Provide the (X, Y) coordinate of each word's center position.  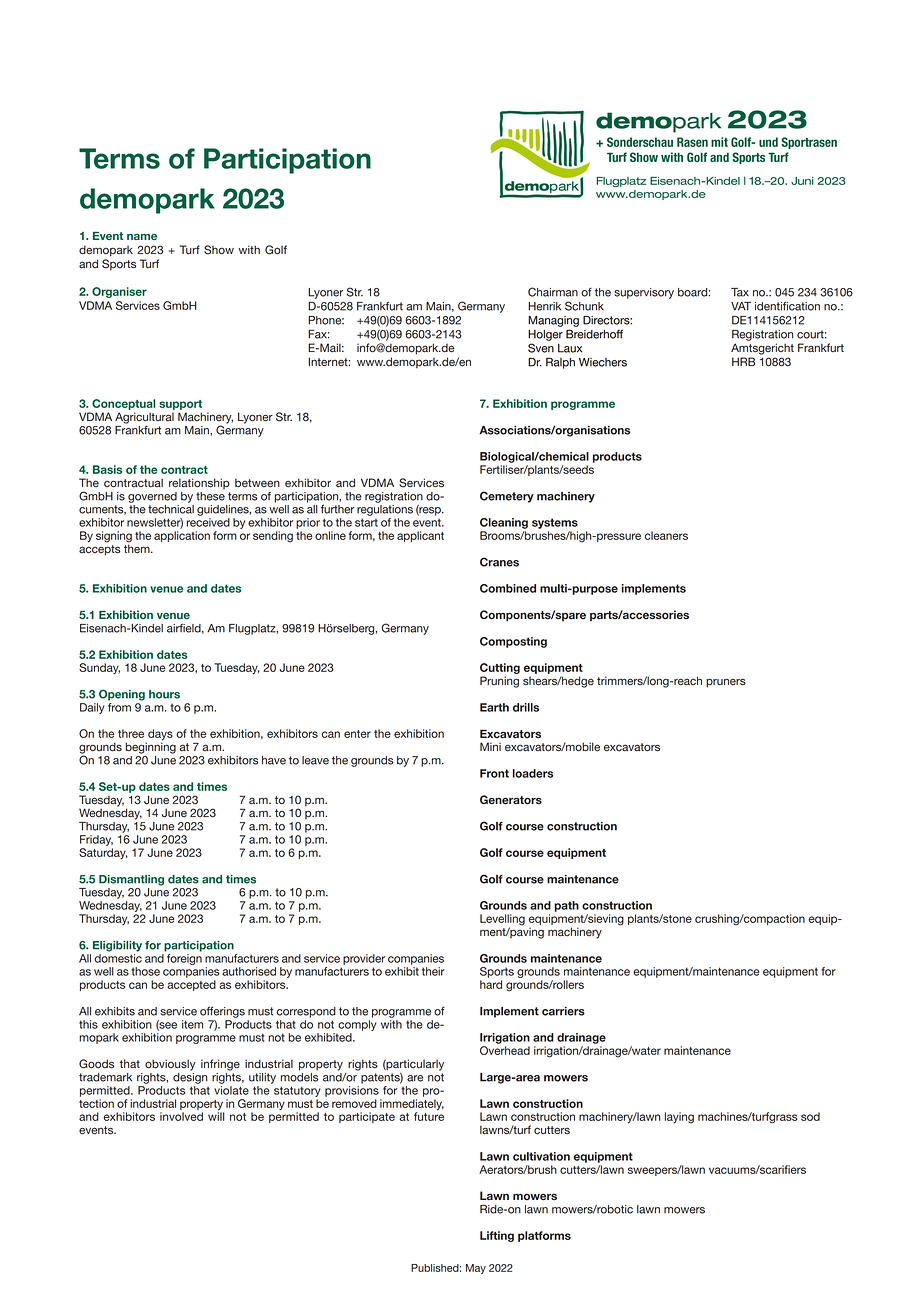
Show (219, 250)
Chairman (553, 292)
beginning (150, 747)
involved (181, 1116)
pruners (726, 683)
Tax (740, 292)
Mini (490, 746)
